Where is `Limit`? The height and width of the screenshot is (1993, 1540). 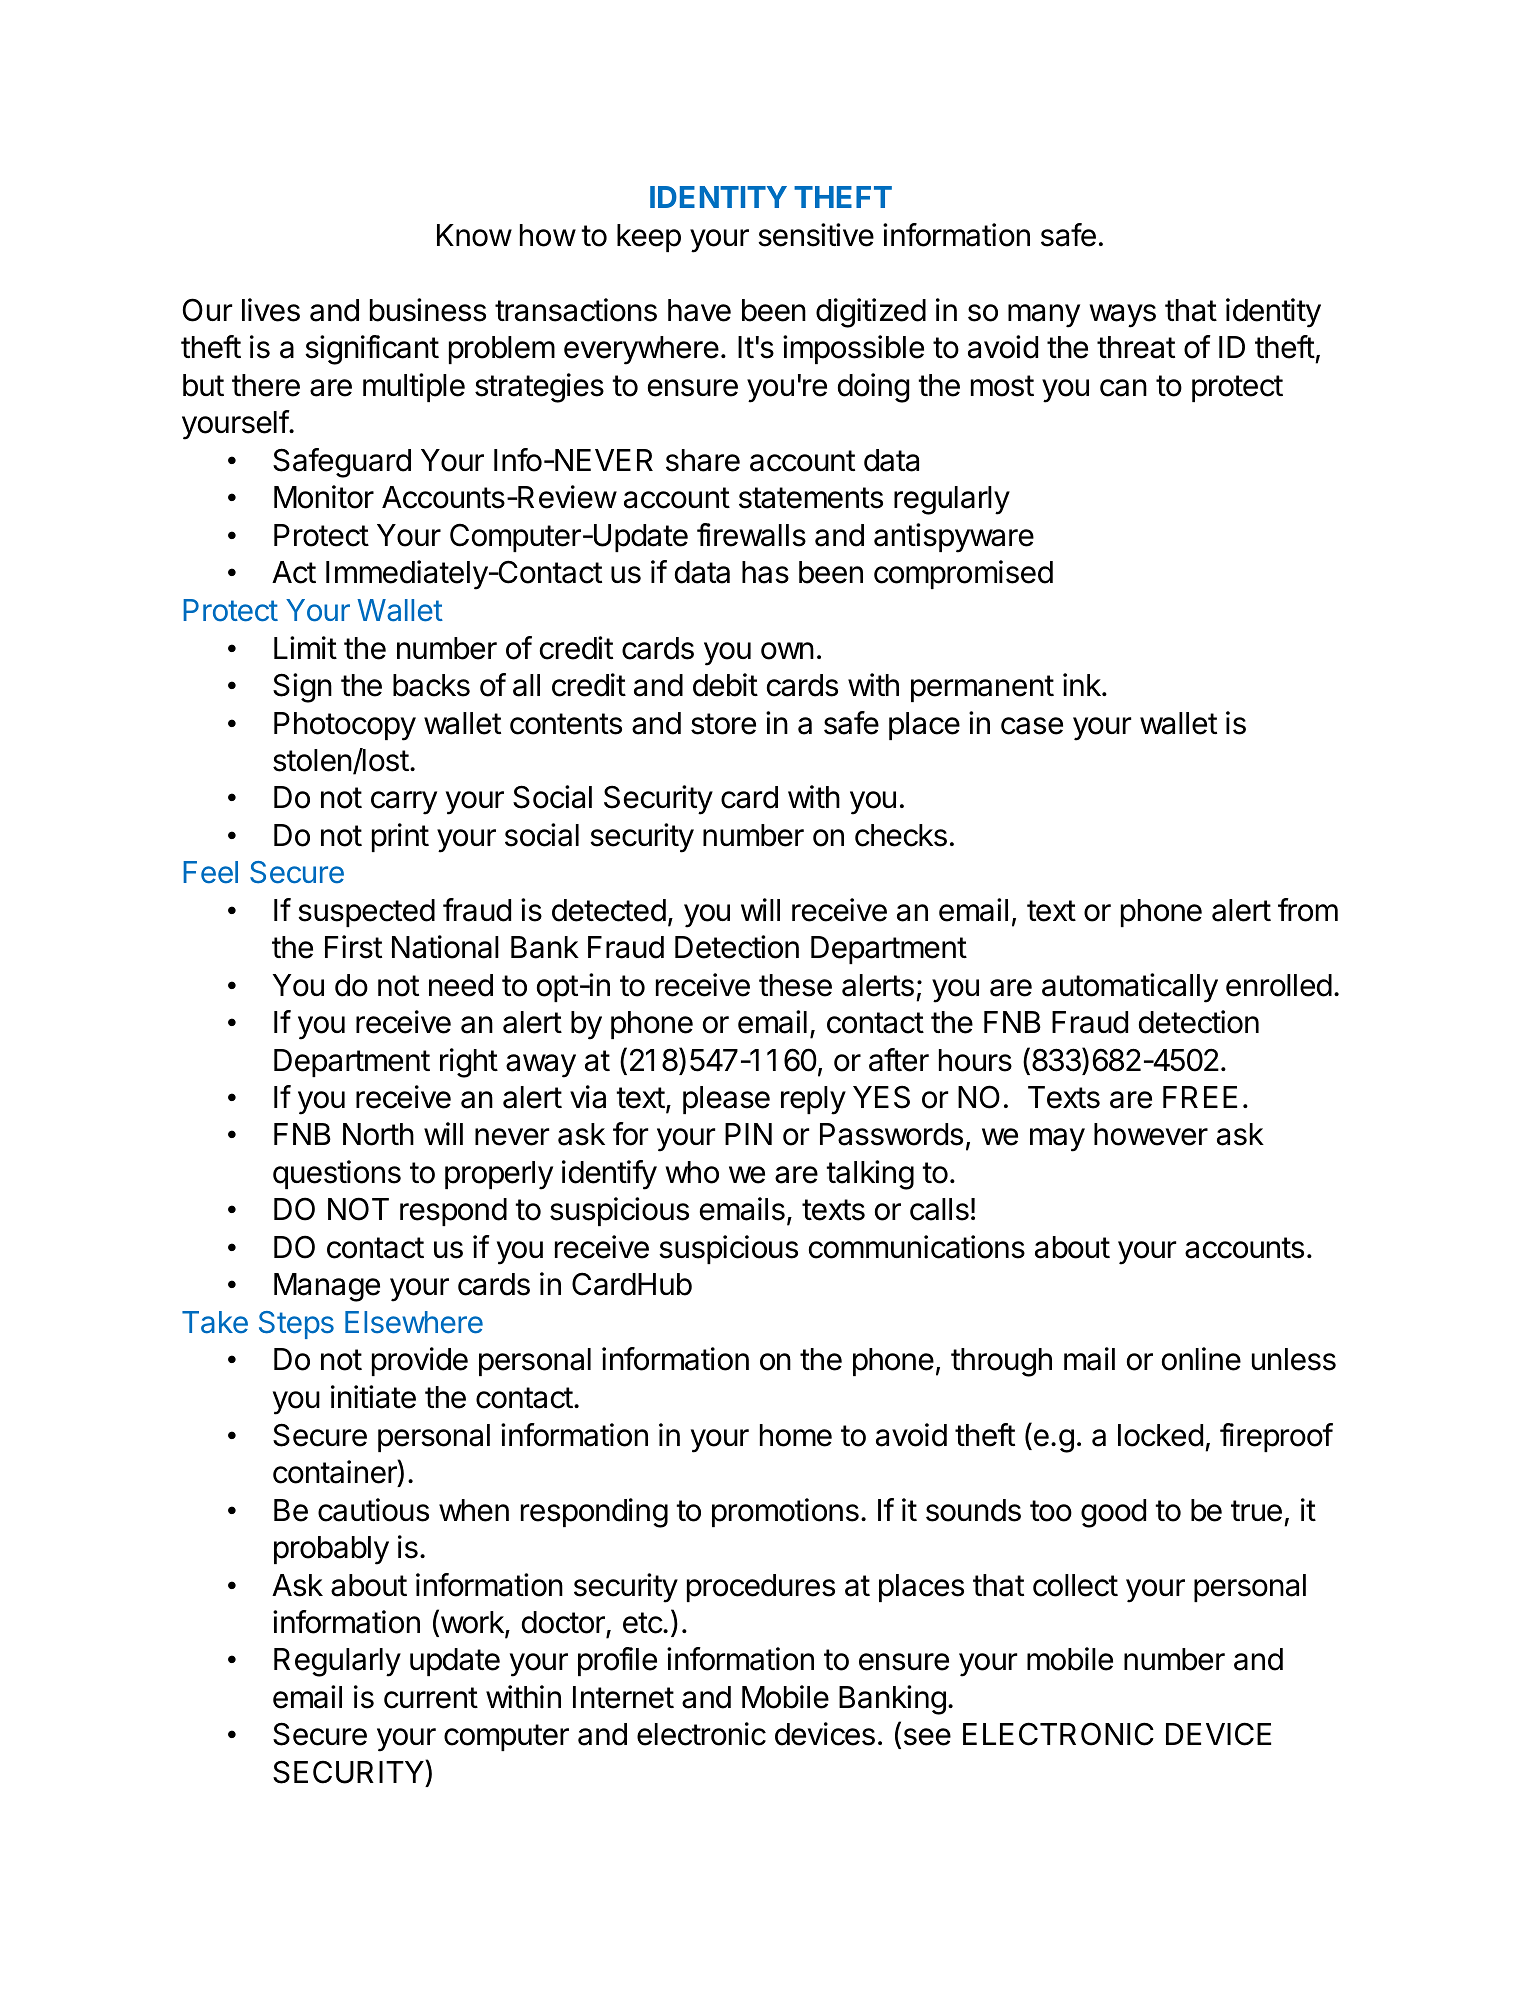 Limit is located at coordinates (305, 647).
